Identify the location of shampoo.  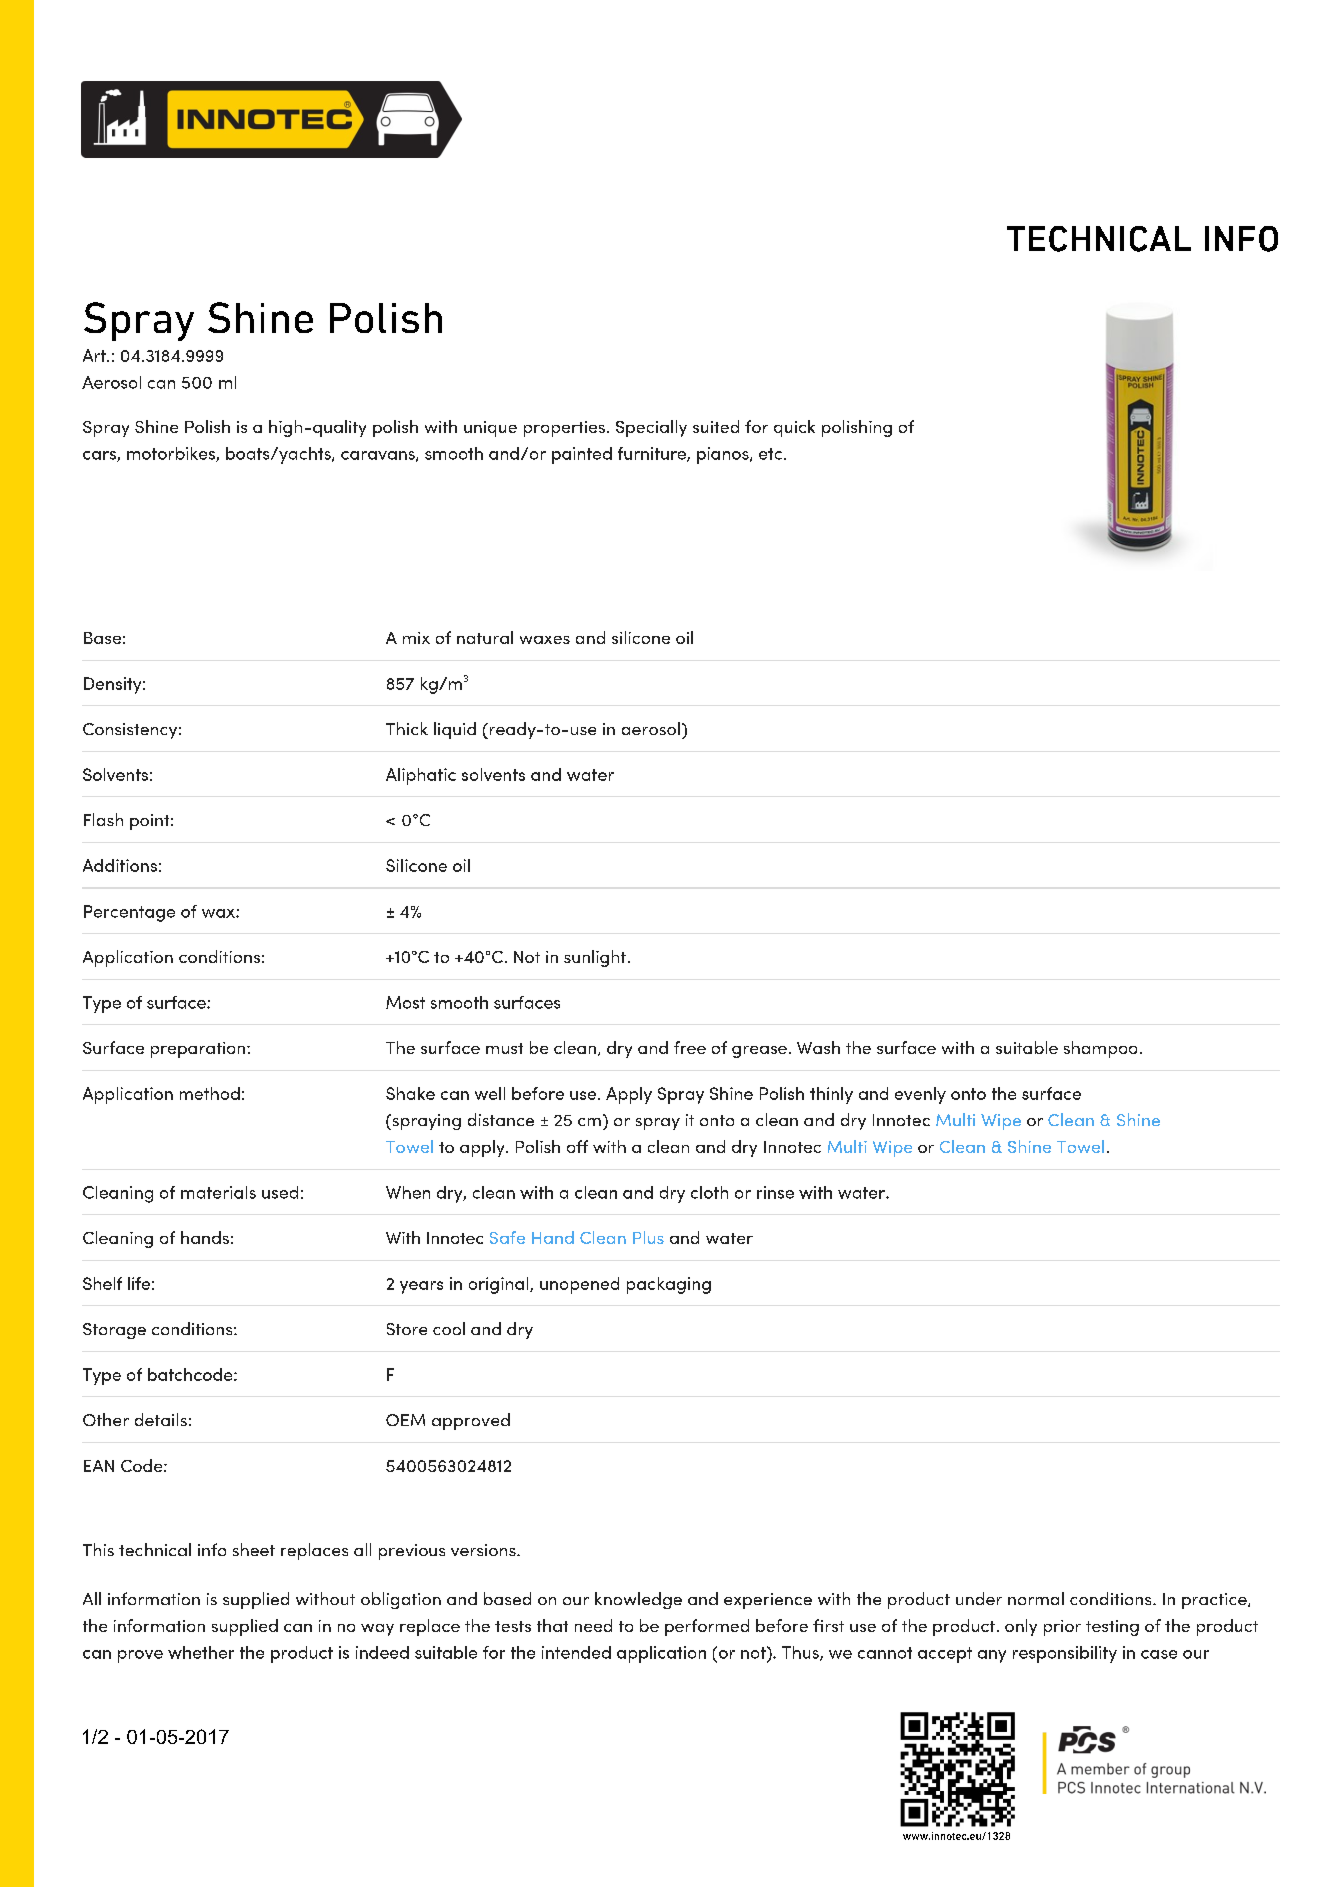
(1100, 1049).
